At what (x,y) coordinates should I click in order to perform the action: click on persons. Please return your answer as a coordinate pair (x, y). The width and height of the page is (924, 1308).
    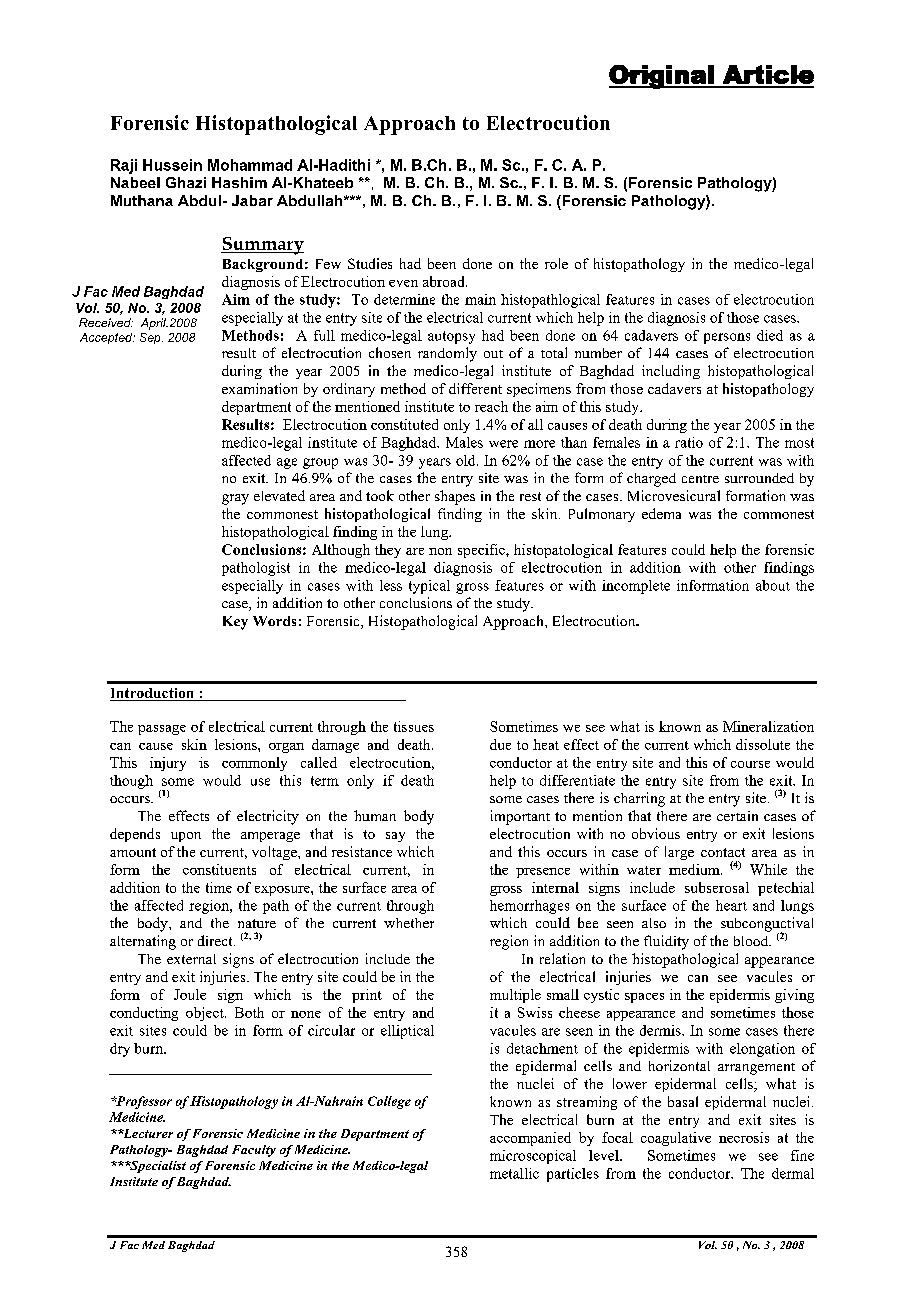
    Looking at the image, I should click on (727, 338).
